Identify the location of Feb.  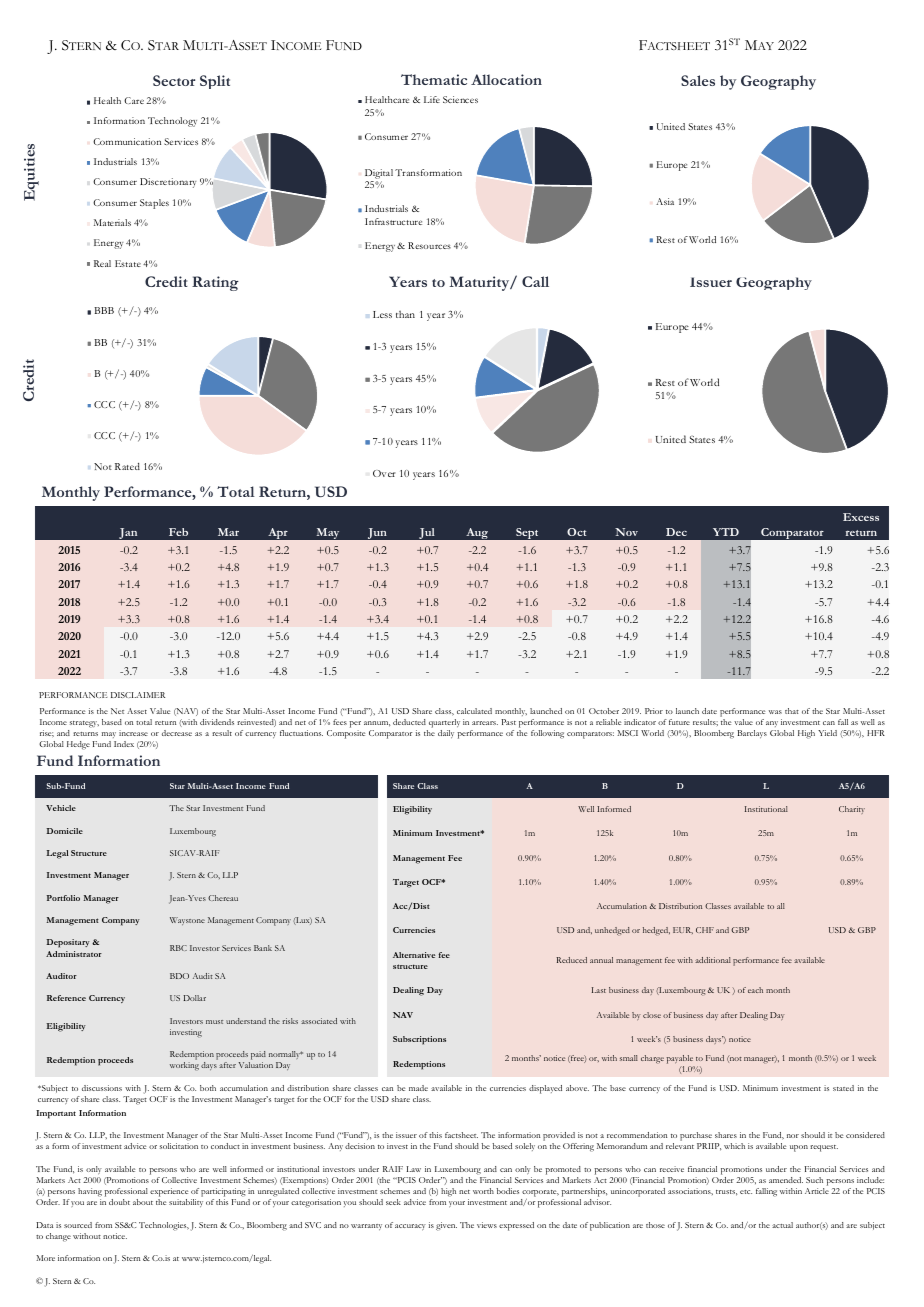
(178, 532).
